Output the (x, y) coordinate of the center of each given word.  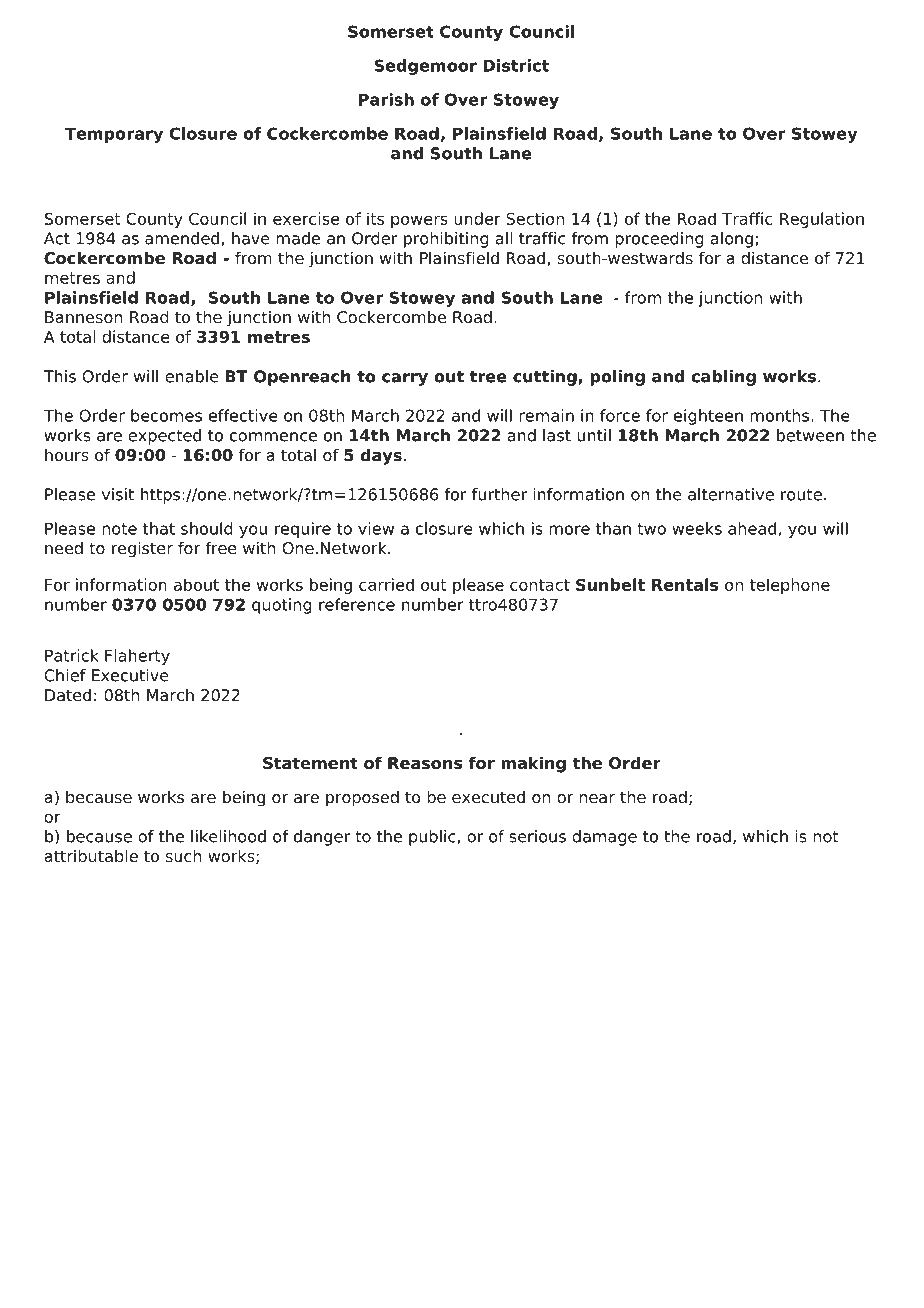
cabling (723, 378)
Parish (386, 99)
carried (386, 584)
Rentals (685, 584)
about (196, 584)
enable (192, 376)
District (516, 65)
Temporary (114, 135)
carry (405, 379)
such (183, 856)
